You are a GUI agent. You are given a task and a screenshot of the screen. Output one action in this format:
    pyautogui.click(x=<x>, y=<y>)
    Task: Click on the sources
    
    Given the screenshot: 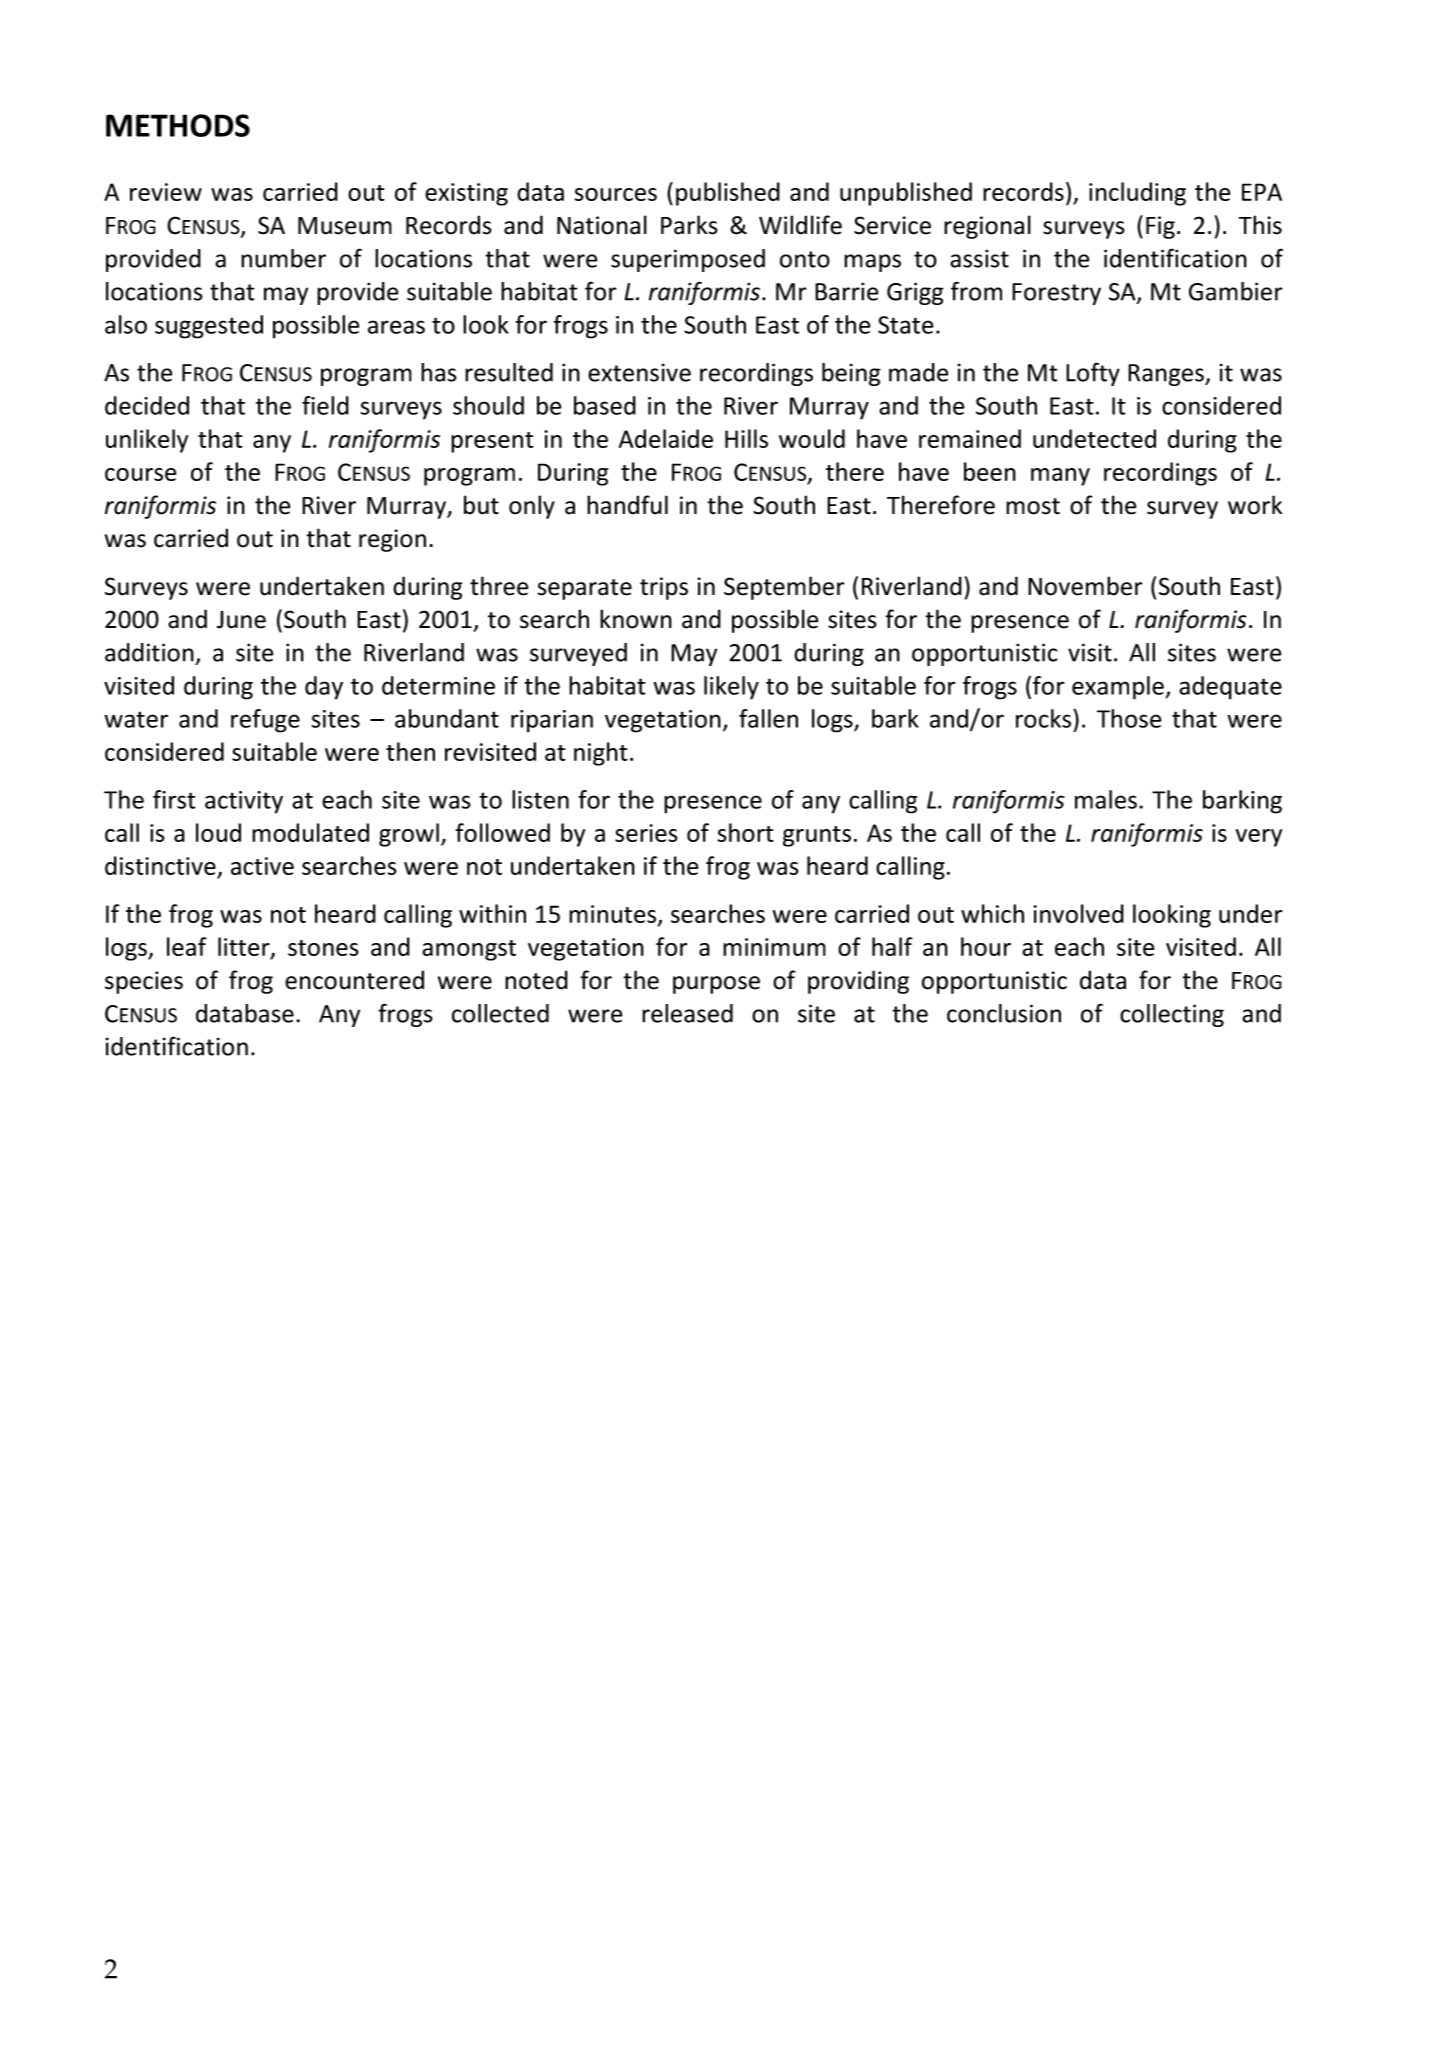 What is the action you would take?
    pyautogui.click(x=616, y=194)
